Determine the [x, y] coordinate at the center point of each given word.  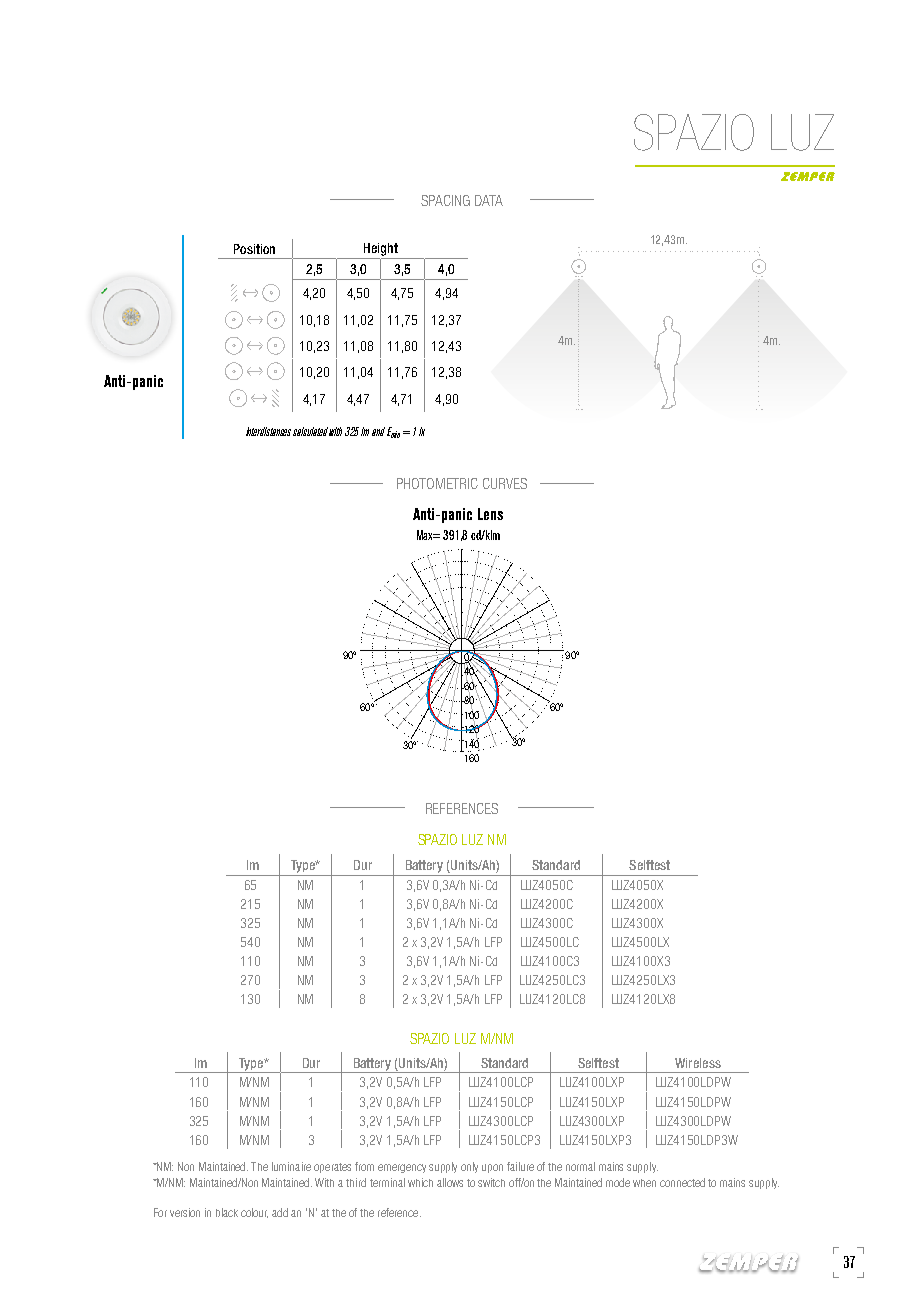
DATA [489, 200]
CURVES [505, 483]
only [469, 1167]
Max [426, 535]
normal [580, 1166]
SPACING [445, 200]
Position [254, 249]
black [227, 1212]
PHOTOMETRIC [437, 483]
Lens [490, 514]
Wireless [698, 1063]
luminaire [291, 1166]
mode [618, 1182]
